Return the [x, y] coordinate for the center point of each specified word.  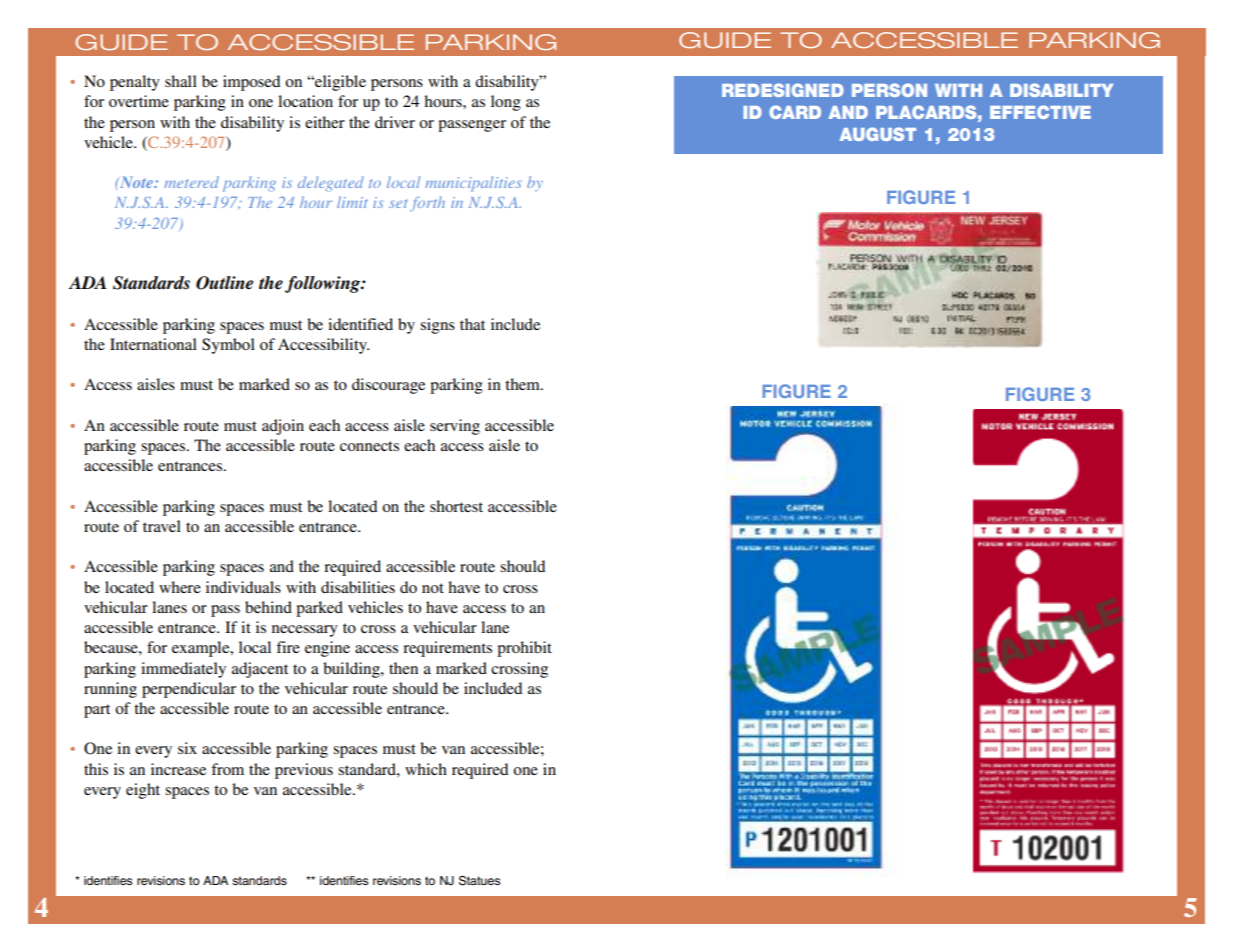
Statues [479, 881]
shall [181, 81]
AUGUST [877, 134]
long [506, 103]
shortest [456, 506]
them [523, 384]
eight [143, 791]
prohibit [524, 649]
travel [162, 526]
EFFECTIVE [1040, 112]
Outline [224, 283]
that [472, 324]
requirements [447, 649]
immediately [183, 670]
